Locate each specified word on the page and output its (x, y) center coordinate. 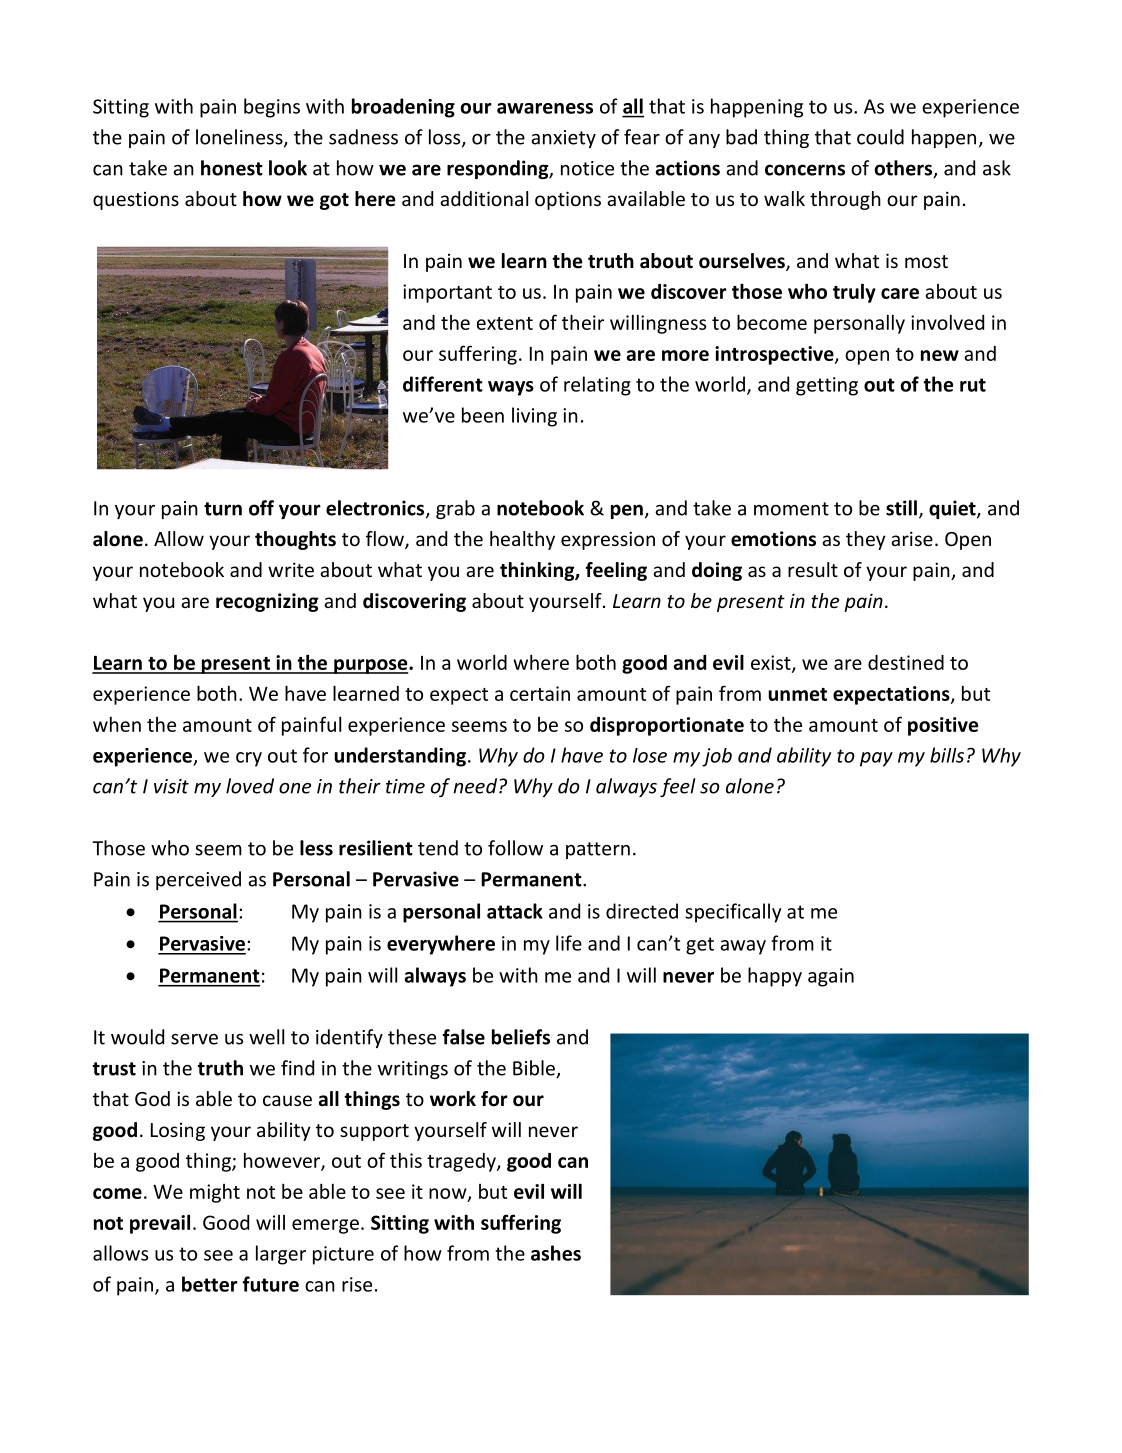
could (880, 137)
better (210, 1284)
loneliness (240, 138)
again (831, 977)
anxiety (563, 139)
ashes (556, 1253)
